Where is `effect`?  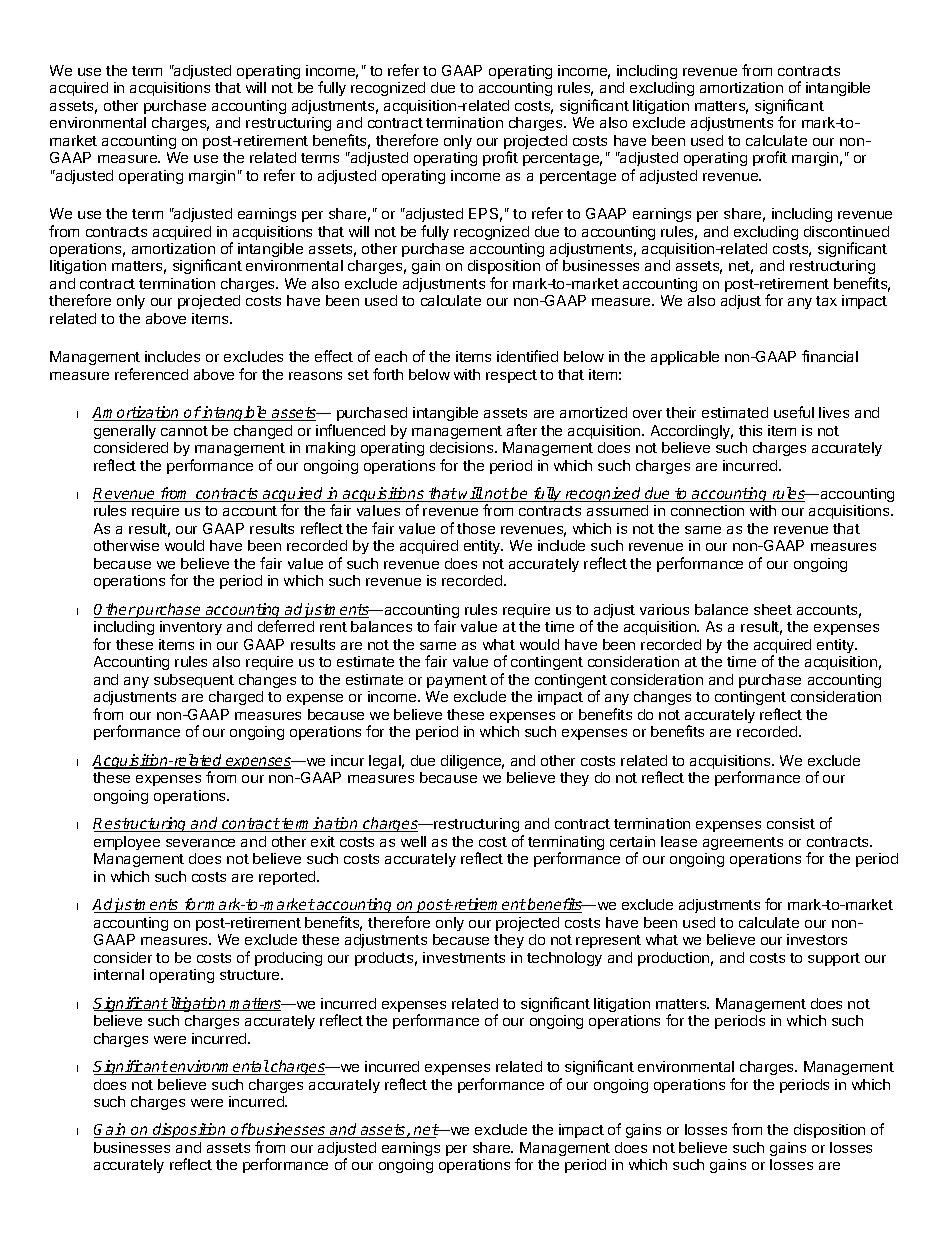
effect is located at coordinates (334, 356).
